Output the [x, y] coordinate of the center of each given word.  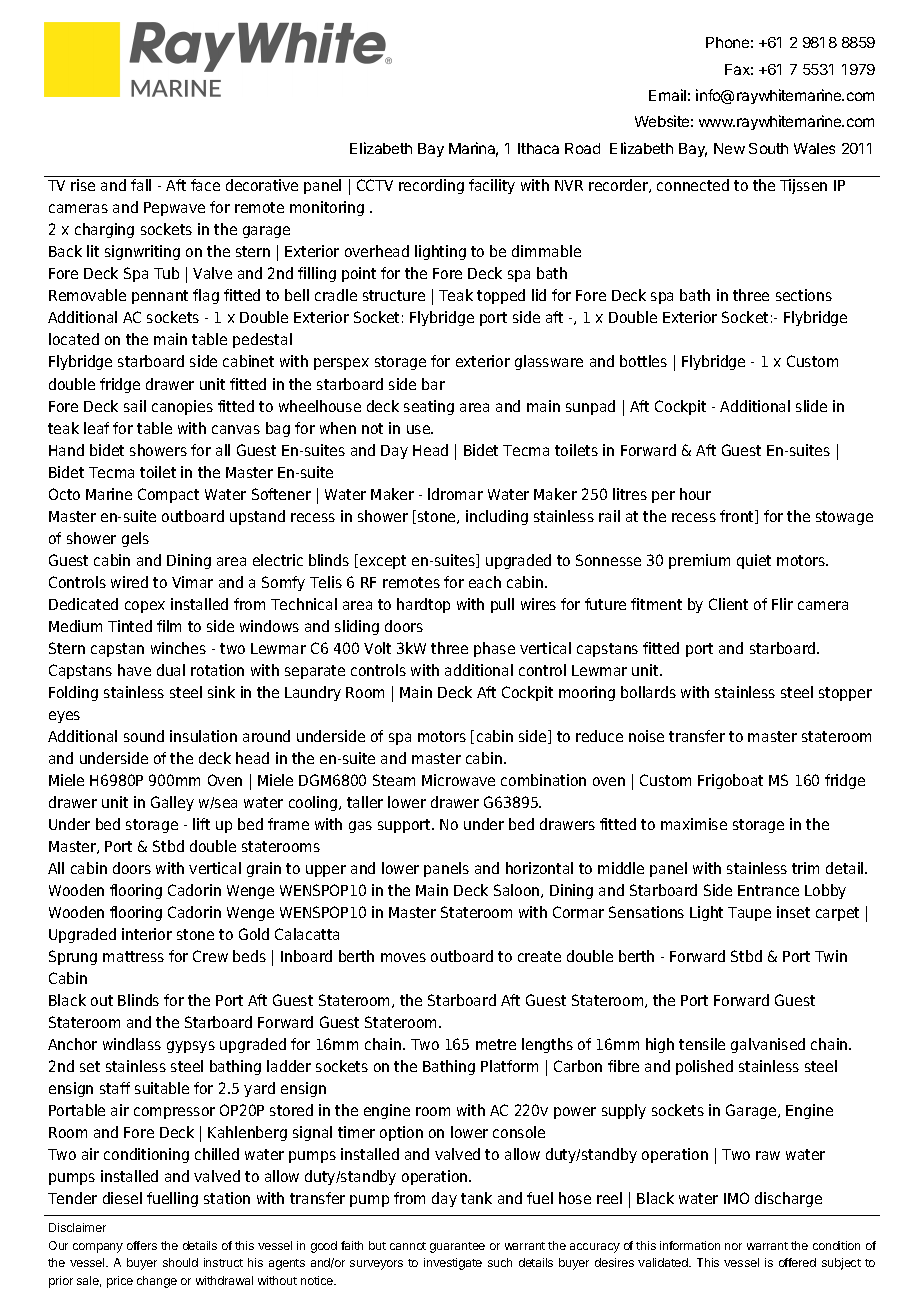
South [768, 148]
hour [695, 494]
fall [141, 185]
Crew [210, 956]
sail [135, 406]
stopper [845, 694]
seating [429, 407]
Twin [831, 956]
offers [142, 1245]
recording [431, 186]
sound [144, 736]
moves [403, 957]
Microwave [458, 780]
